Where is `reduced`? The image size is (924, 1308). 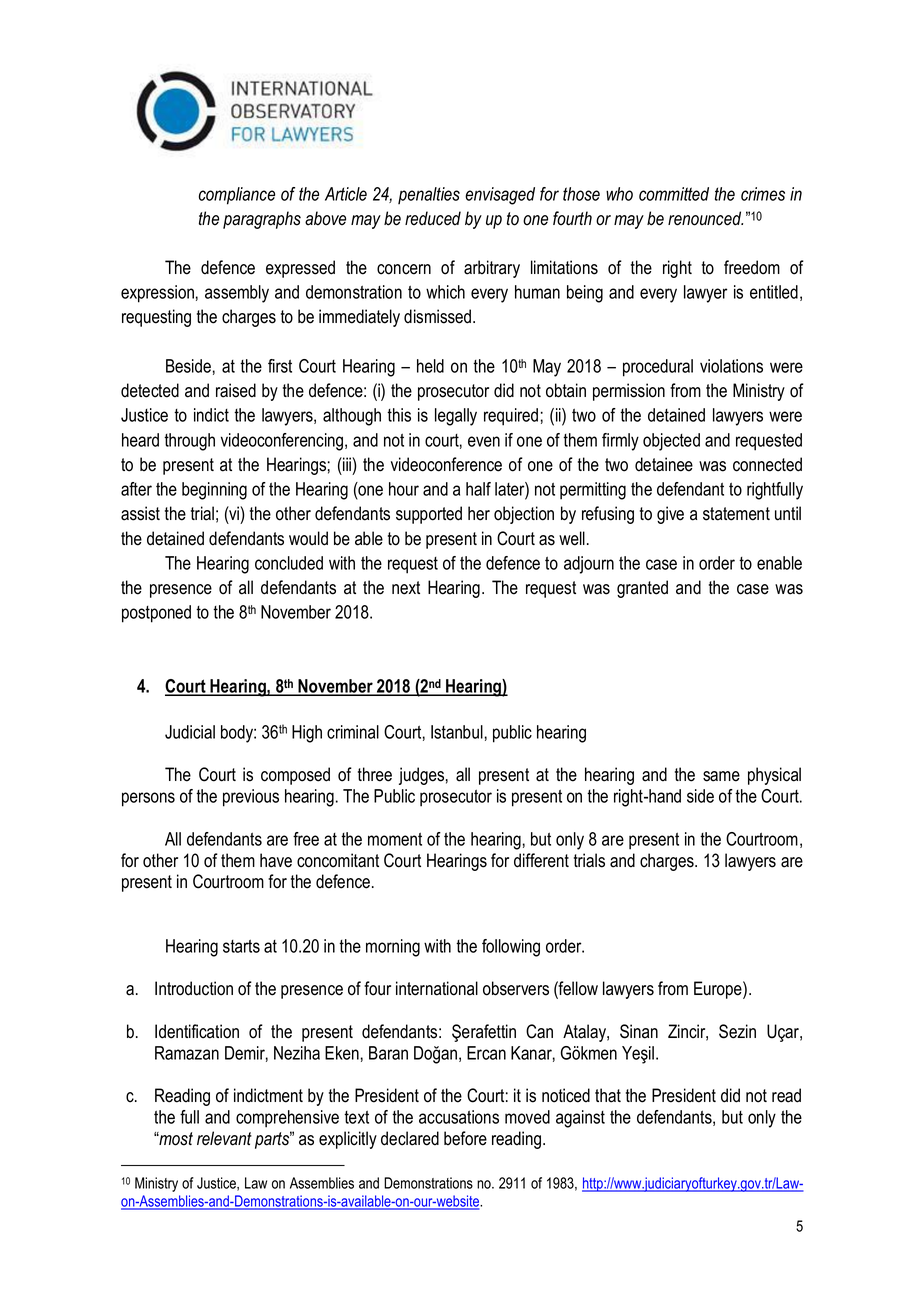 reduced is located at coordinates (433, 218).
